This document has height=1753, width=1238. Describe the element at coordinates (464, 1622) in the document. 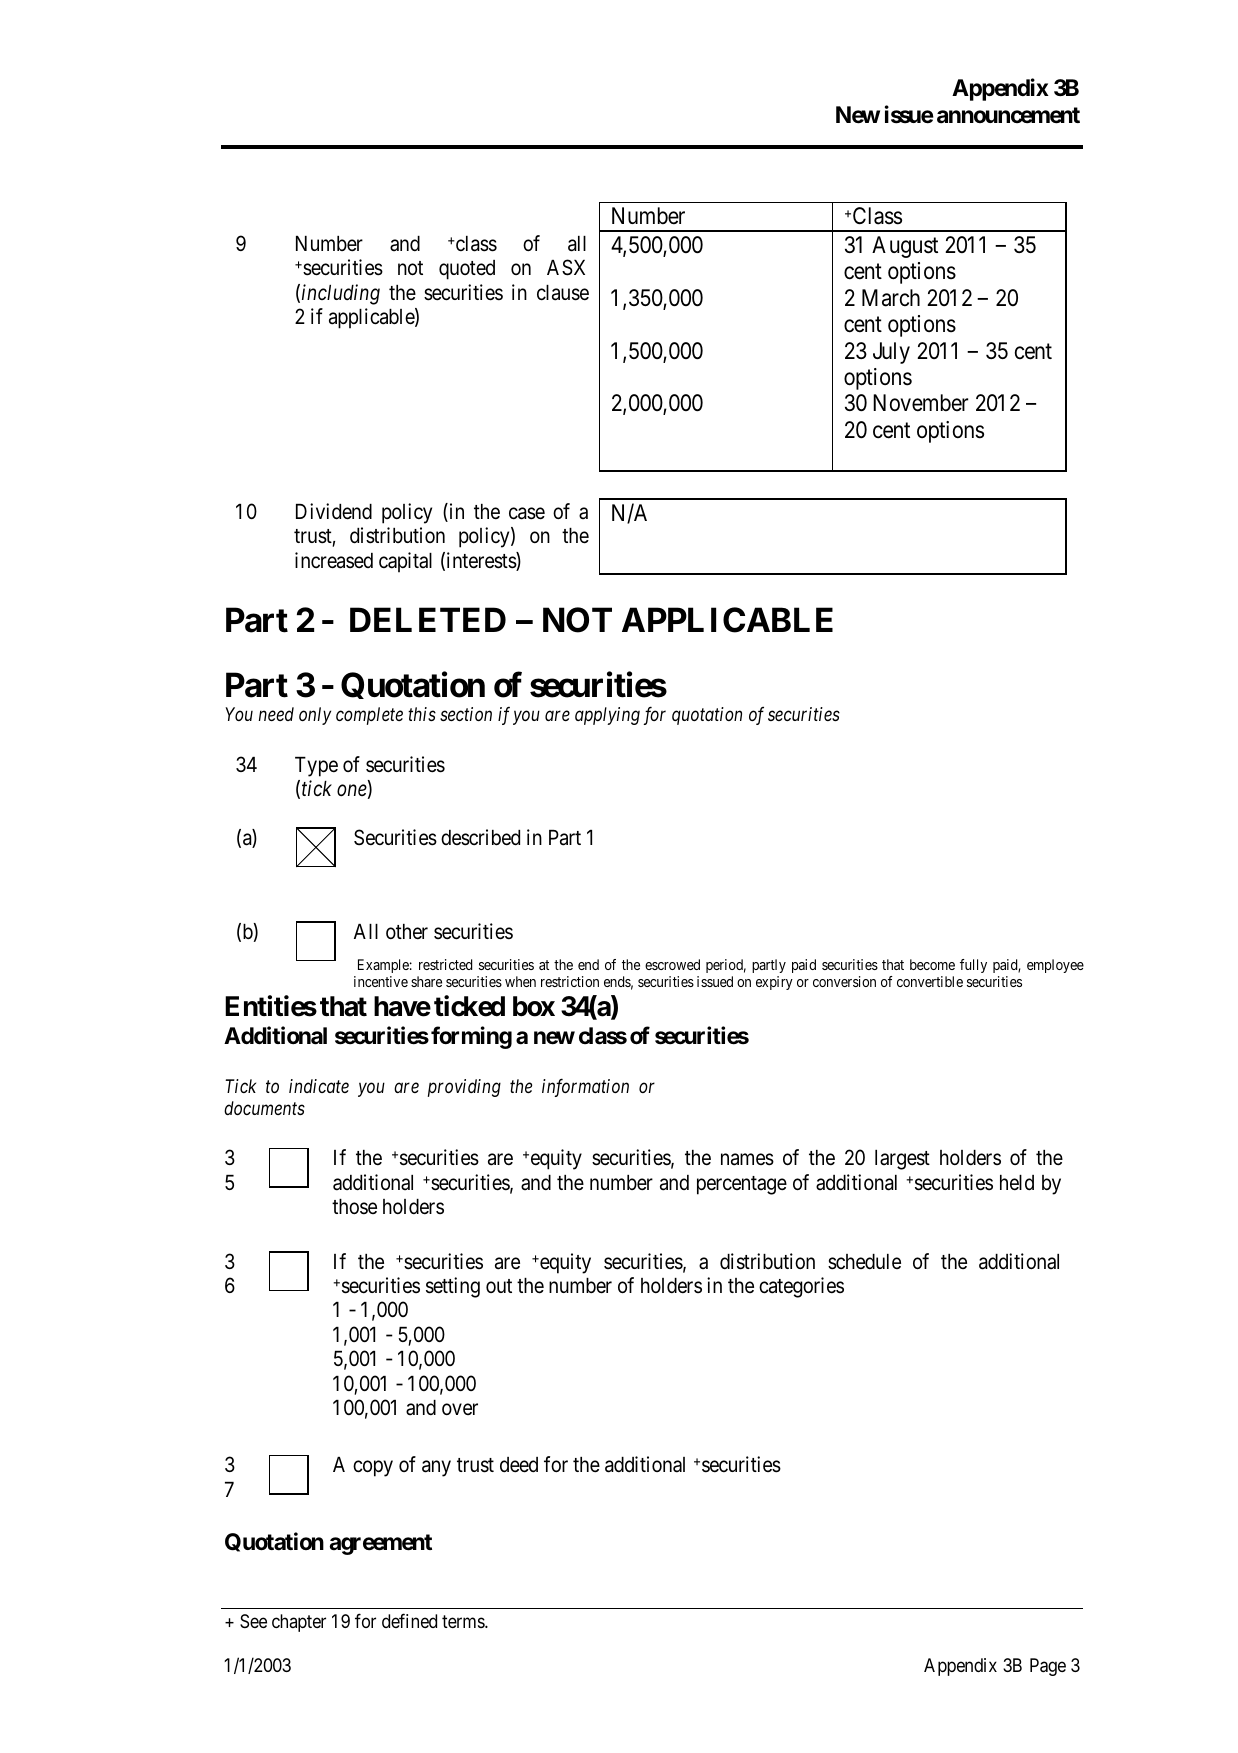

I see `terms` at that location.
